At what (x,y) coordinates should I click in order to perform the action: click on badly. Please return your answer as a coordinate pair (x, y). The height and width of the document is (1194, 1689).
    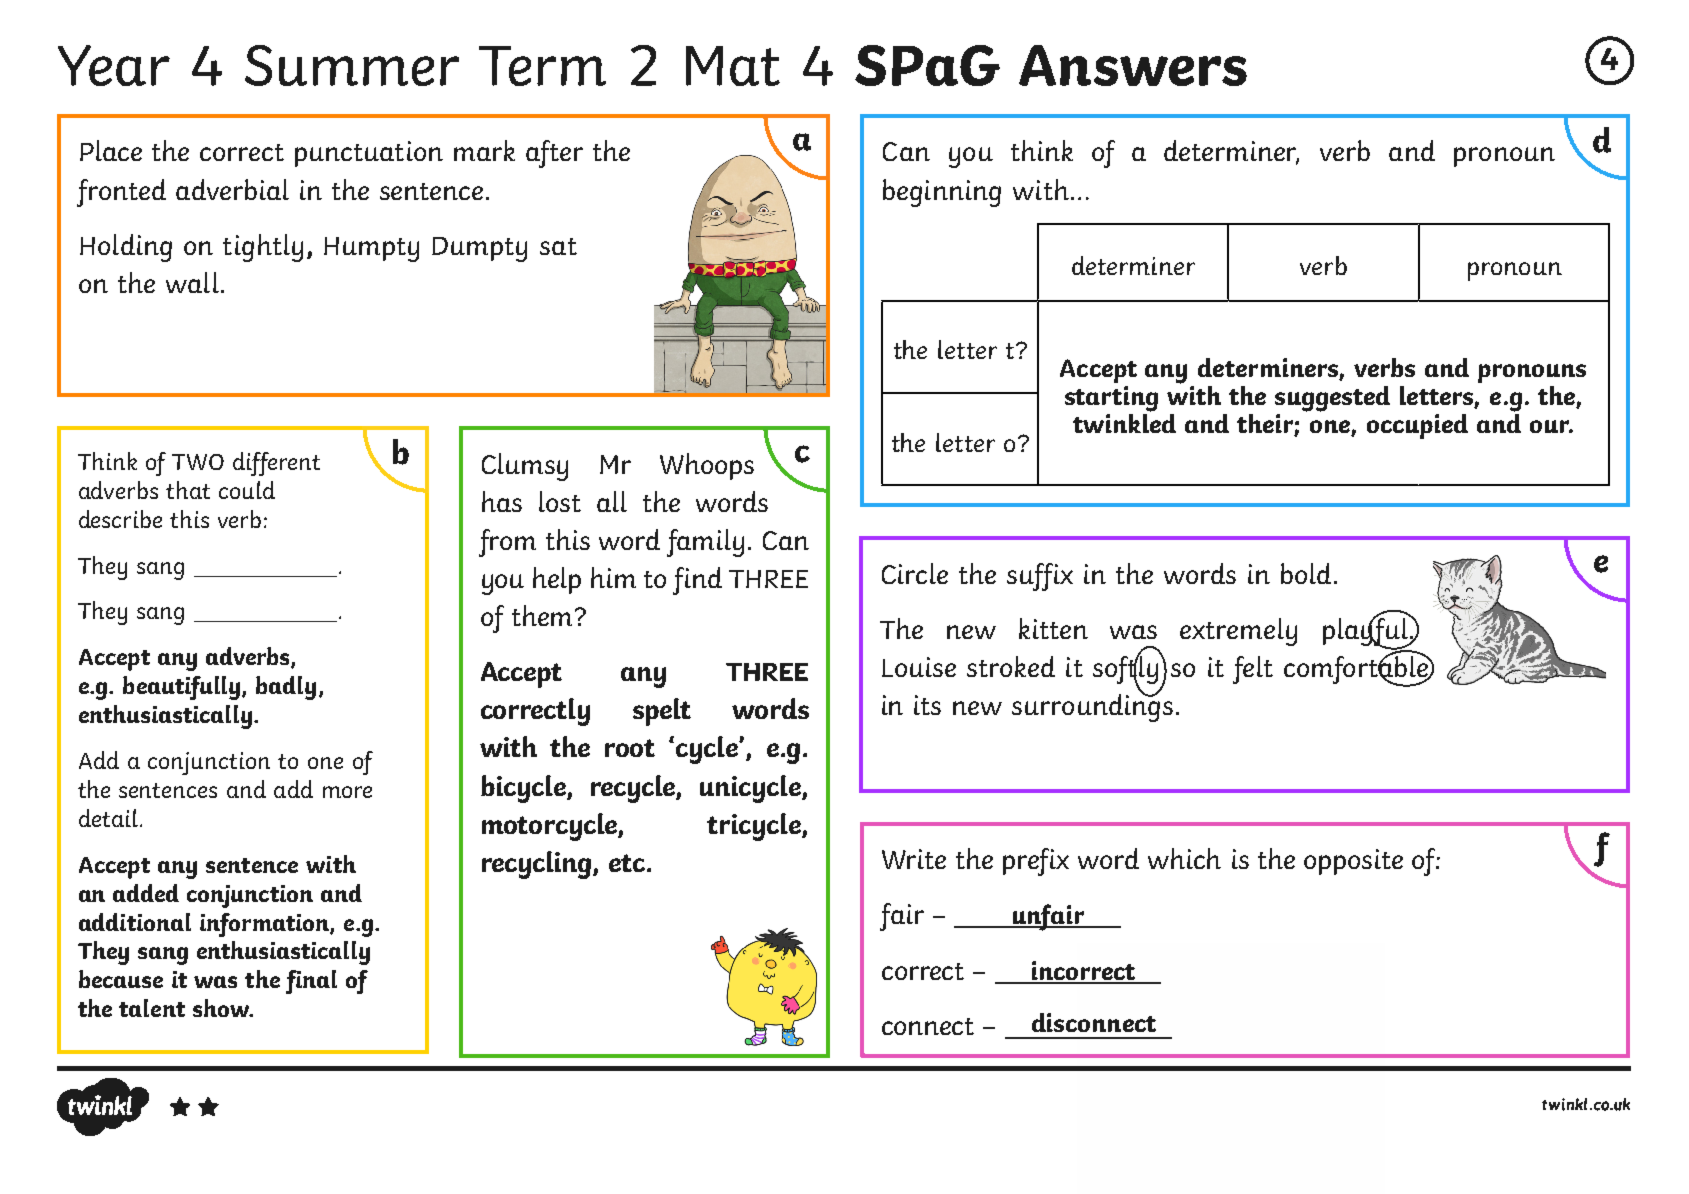
    Looking at the image, I should click on (286, 688).
